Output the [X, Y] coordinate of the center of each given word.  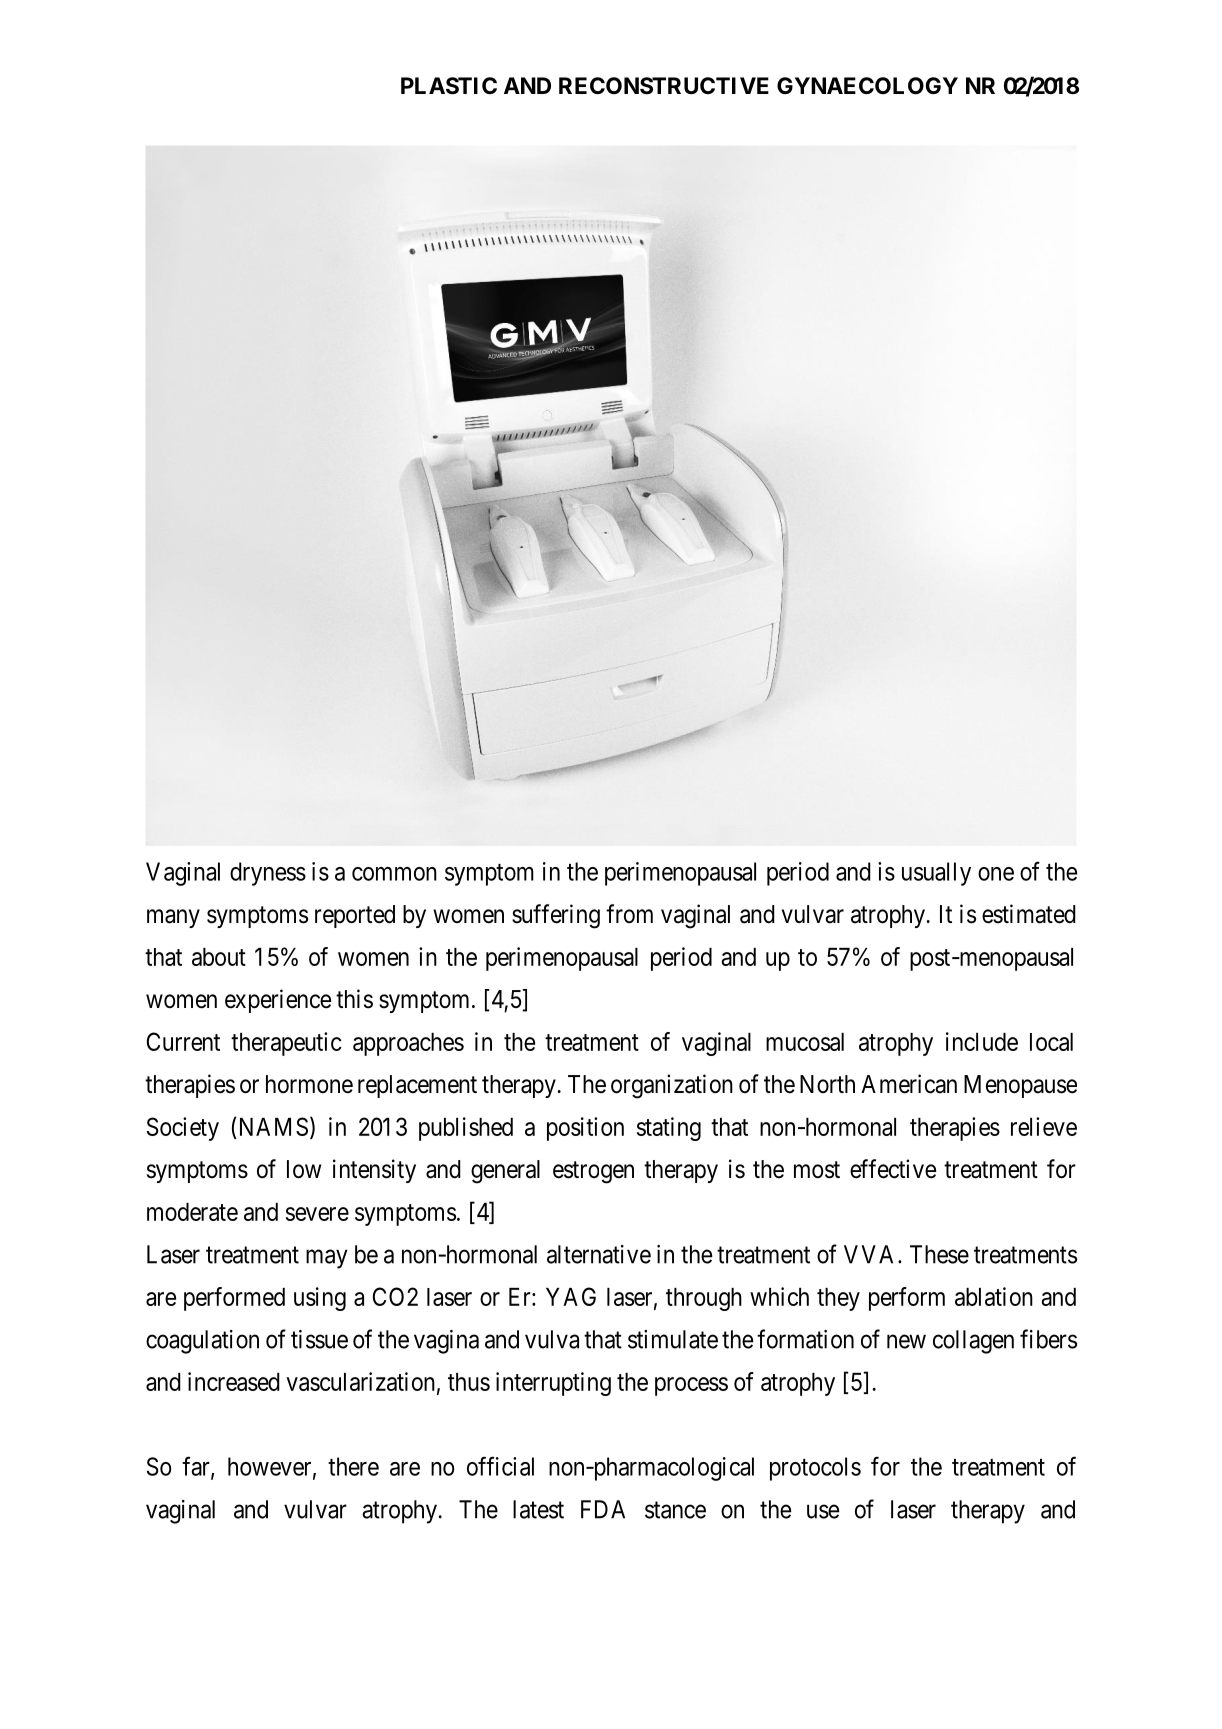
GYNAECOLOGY [867, 86]
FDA [603, 1509]
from [629, 914]
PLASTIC [449, 86]
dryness [268, 874]
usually [936, 874]
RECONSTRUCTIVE [664, 86]
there [353, 1466]
